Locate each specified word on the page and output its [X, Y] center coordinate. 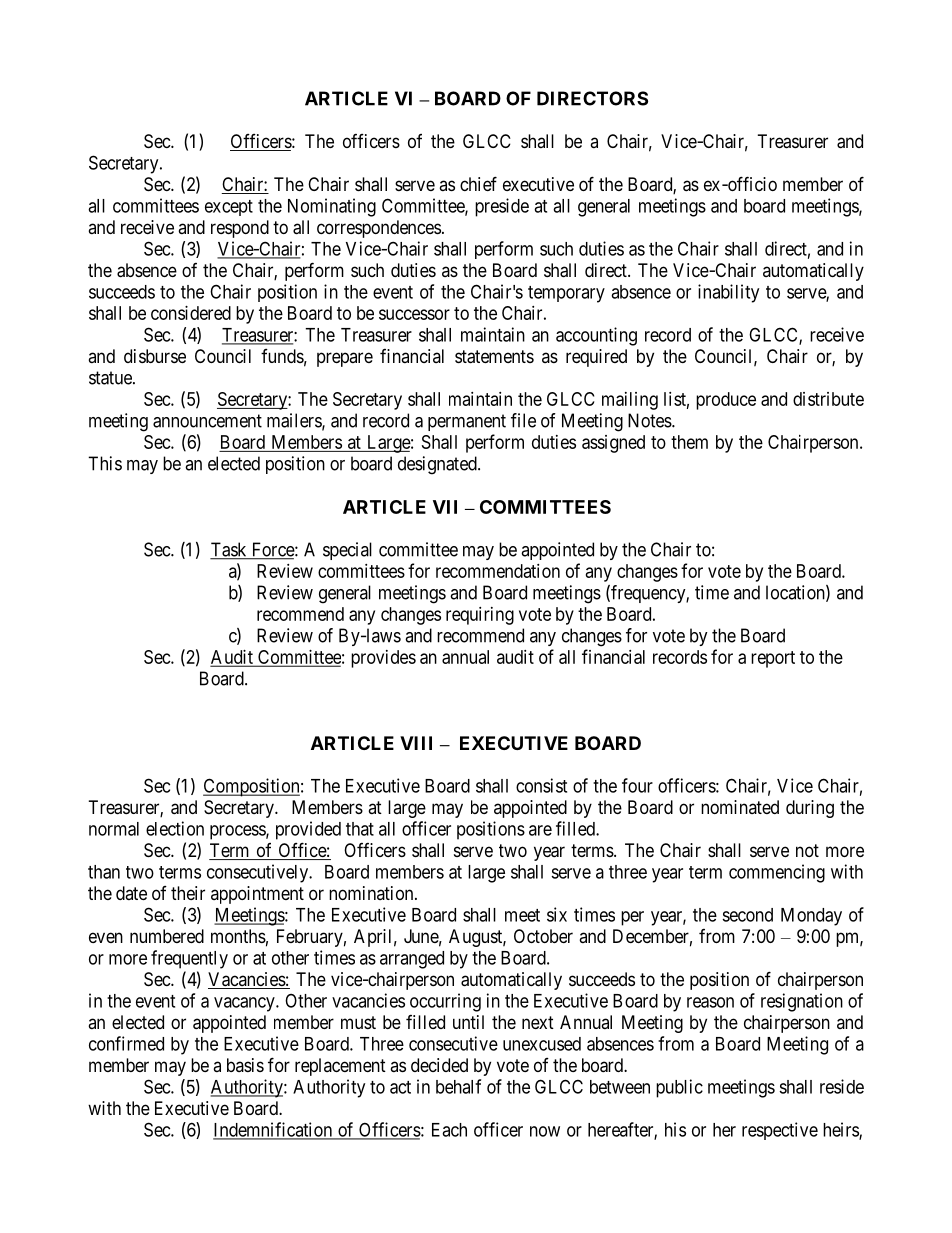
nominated [740, 807]
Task [229, 550]
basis [245, 1065]
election [175, 828]
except [229, 208]
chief [478, 183]
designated [438, 465]
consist [541, 785]
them [689, 442]
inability [728, 293]
